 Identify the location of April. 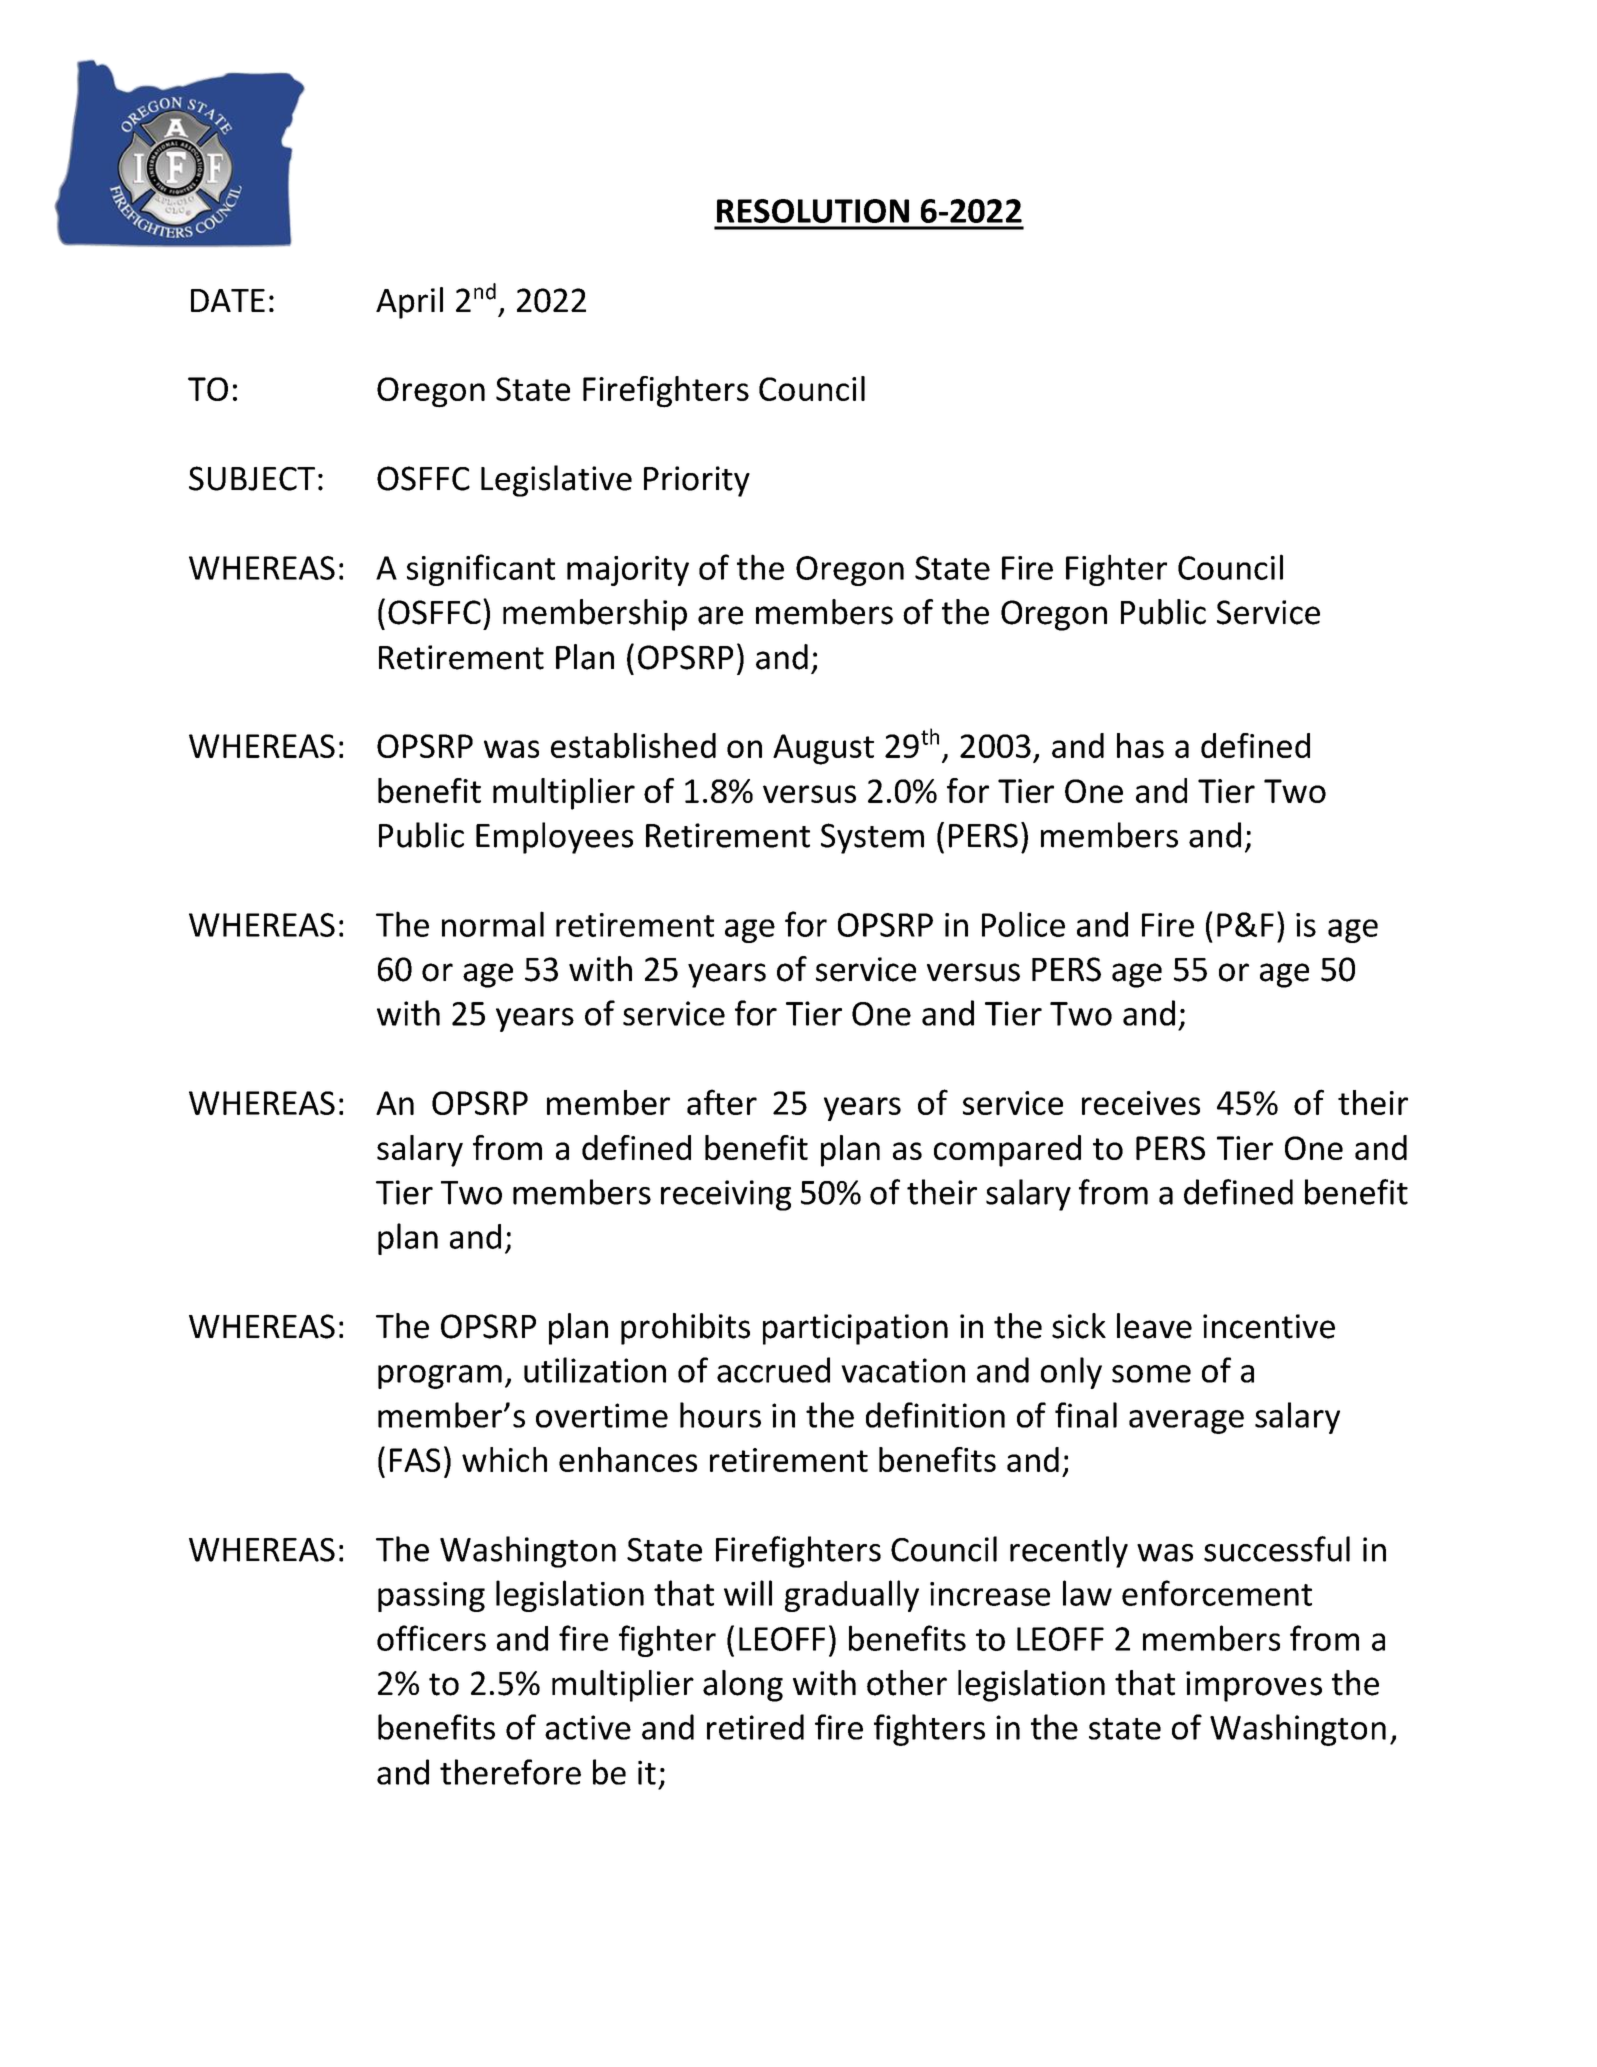
(409, 303).
